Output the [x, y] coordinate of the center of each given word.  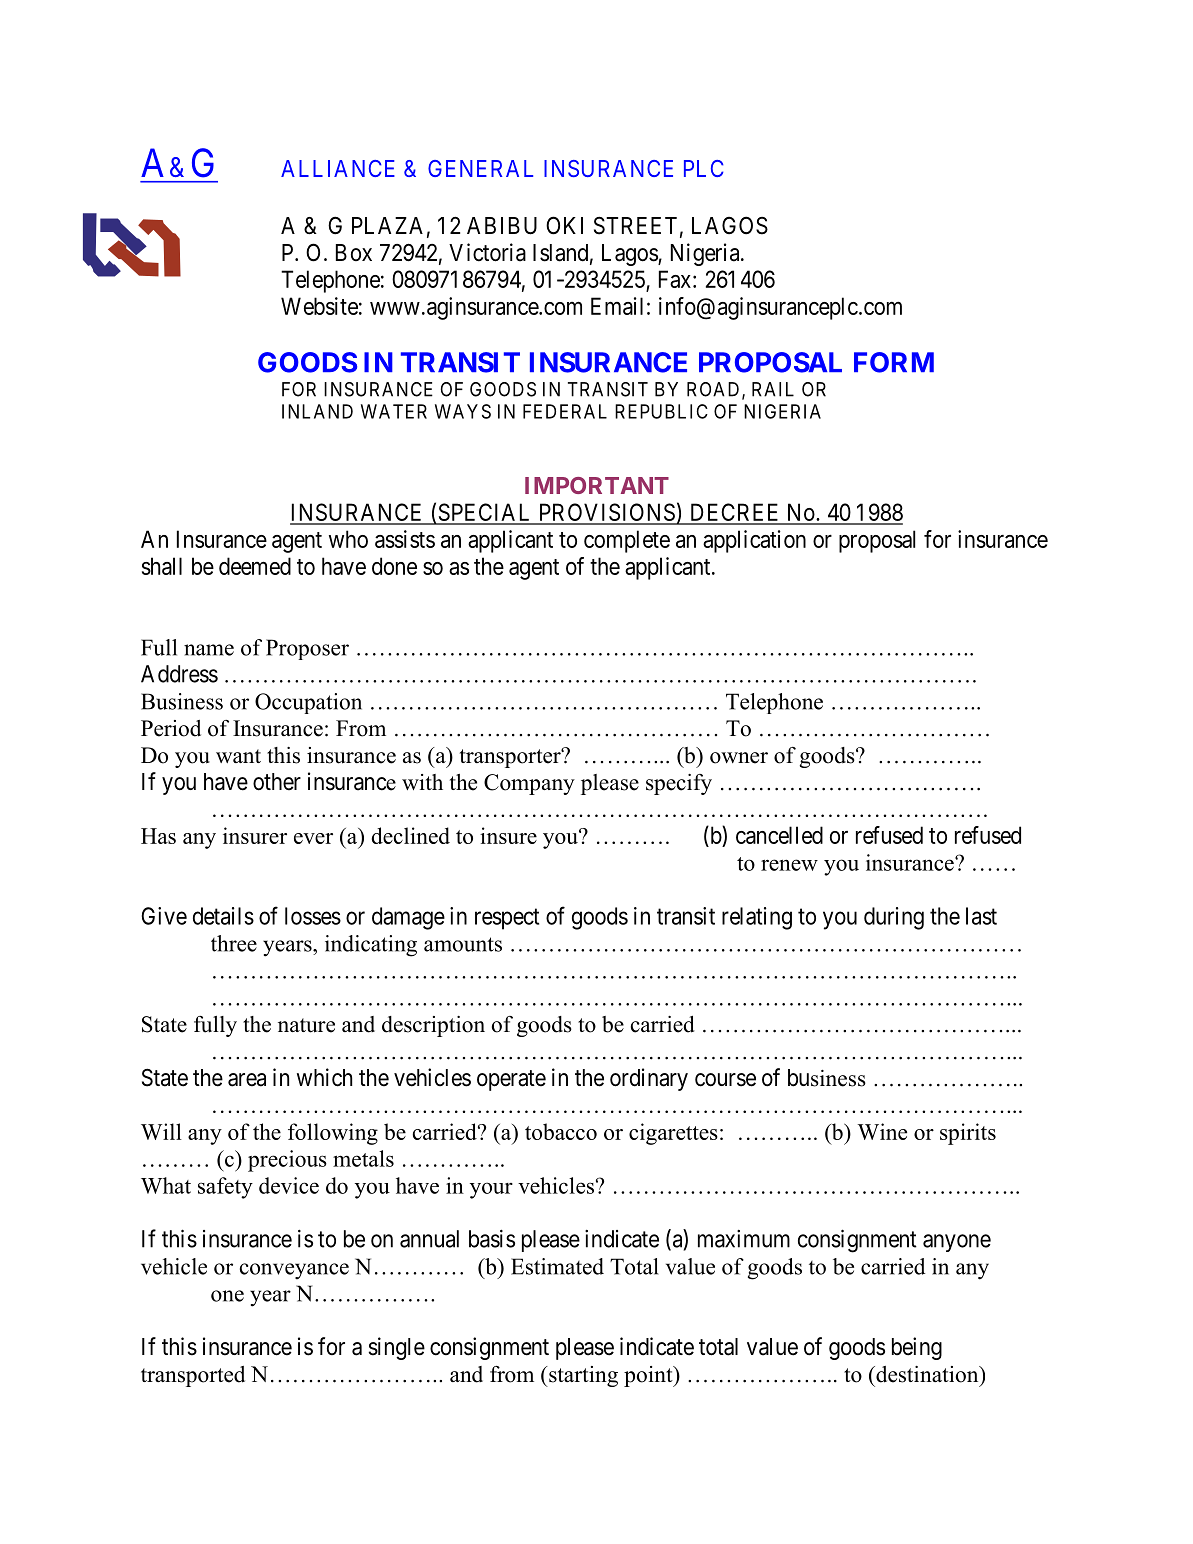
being [917, 1348]
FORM [894, 362]
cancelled [779, 835]
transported [193, 1376]
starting [582, 1376]
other [277, 782]
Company [529, 784]
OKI [564, 225]
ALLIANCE [338, 168]
